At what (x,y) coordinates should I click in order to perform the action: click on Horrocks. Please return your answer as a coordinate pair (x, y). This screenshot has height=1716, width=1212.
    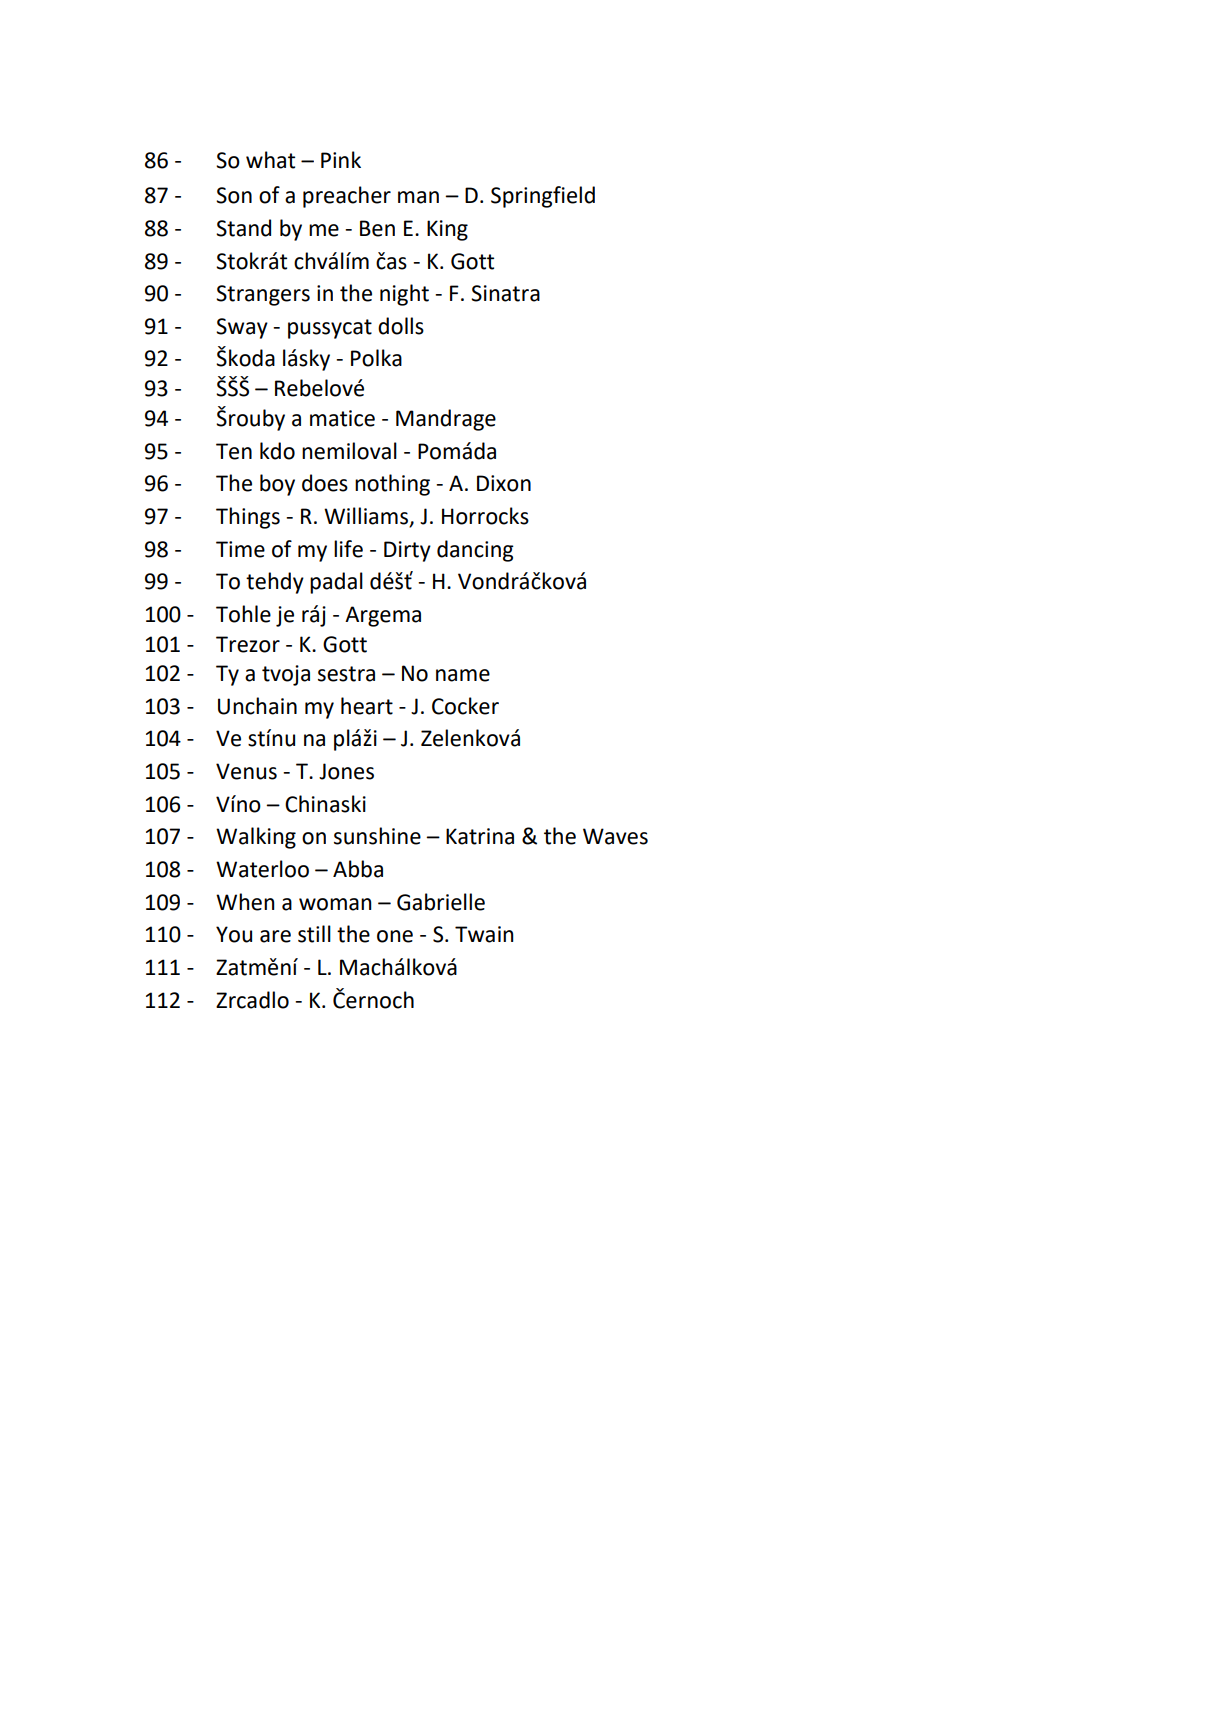
    Looking at the image, I should click on (485, 516).
